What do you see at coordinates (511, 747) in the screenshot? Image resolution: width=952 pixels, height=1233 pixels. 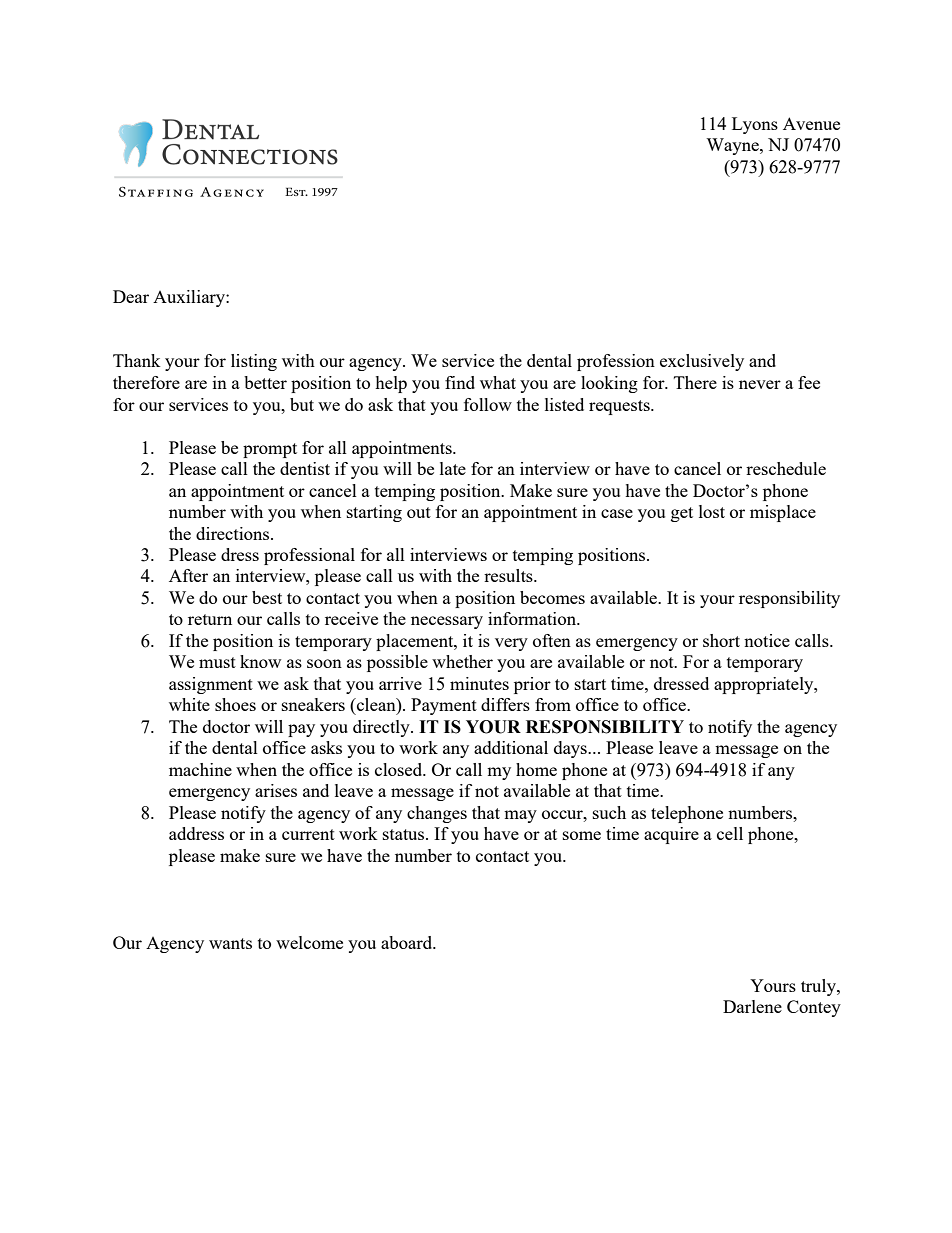 I see `additional` at bounding box center [511, 747].
